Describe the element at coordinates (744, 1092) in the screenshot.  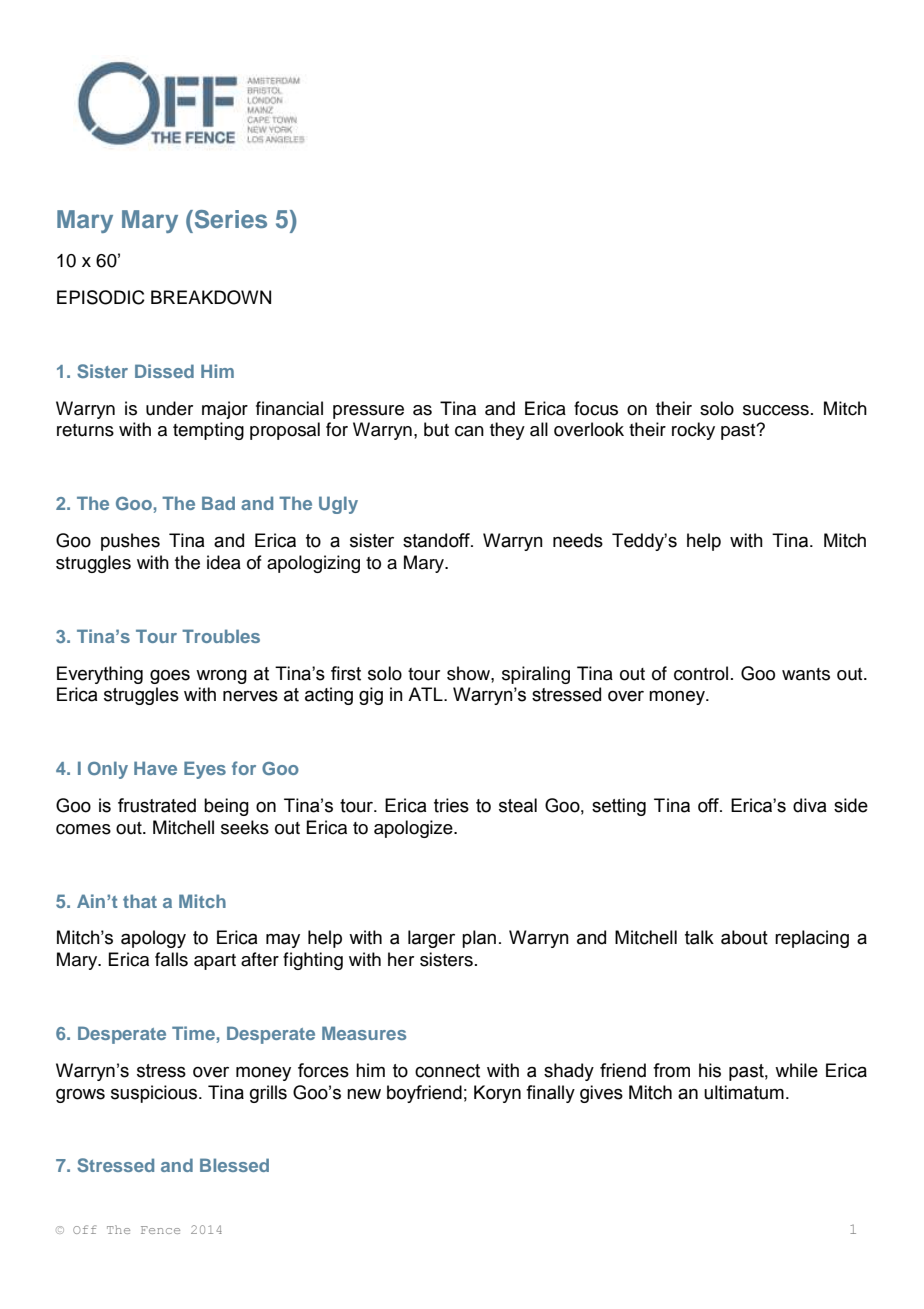
I see `ultimatum` at that location.
